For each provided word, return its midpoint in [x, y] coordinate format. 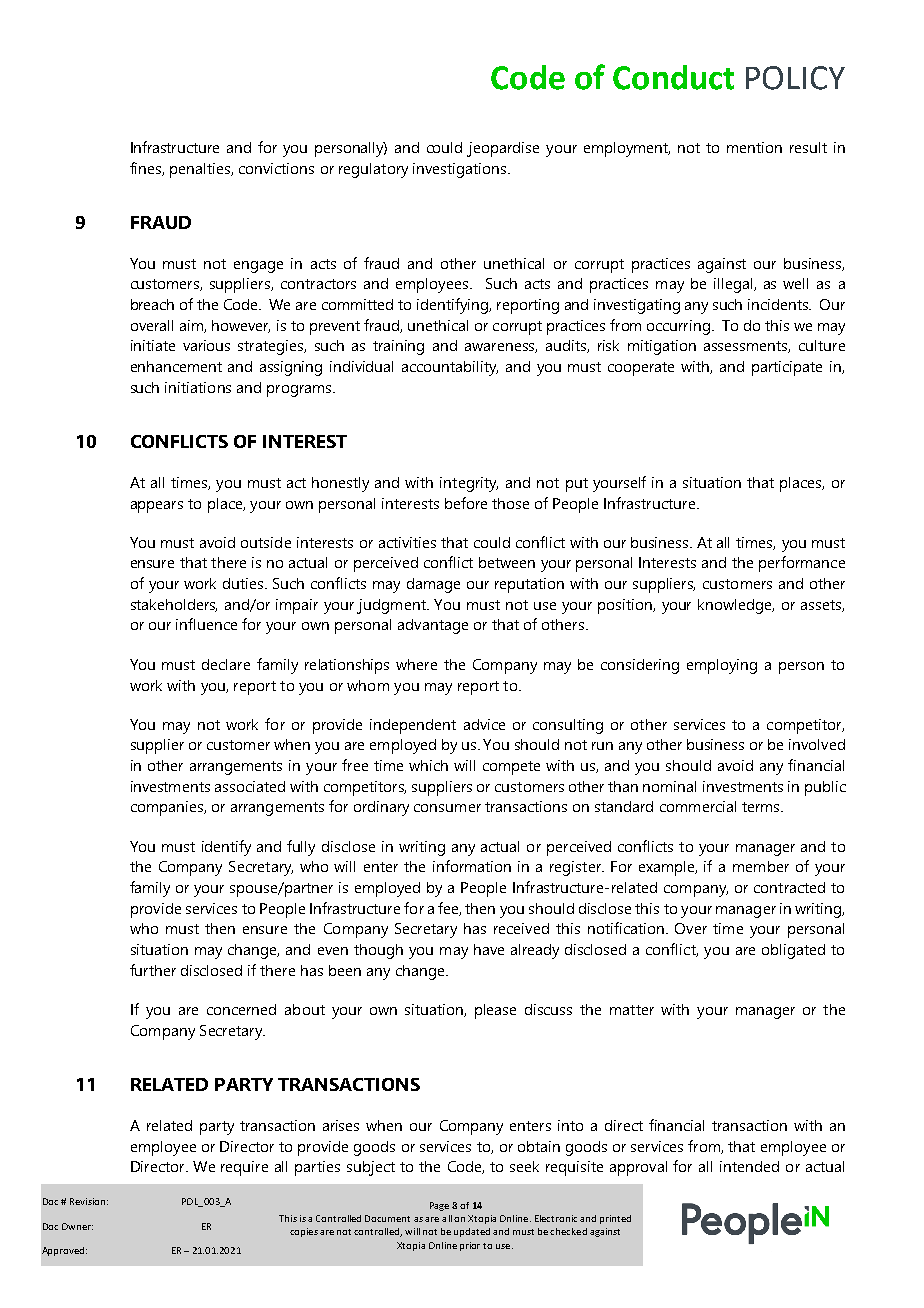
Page [439, 1206]
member [761, 866]
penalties [201, 170]
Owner [77, 1226]
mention [754, 147]
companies [168, 808]
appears [157, 507]
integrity [469, 484]
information [472, 866]
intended [749, 1166]
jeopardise [503, 149]
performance [802, 564]
